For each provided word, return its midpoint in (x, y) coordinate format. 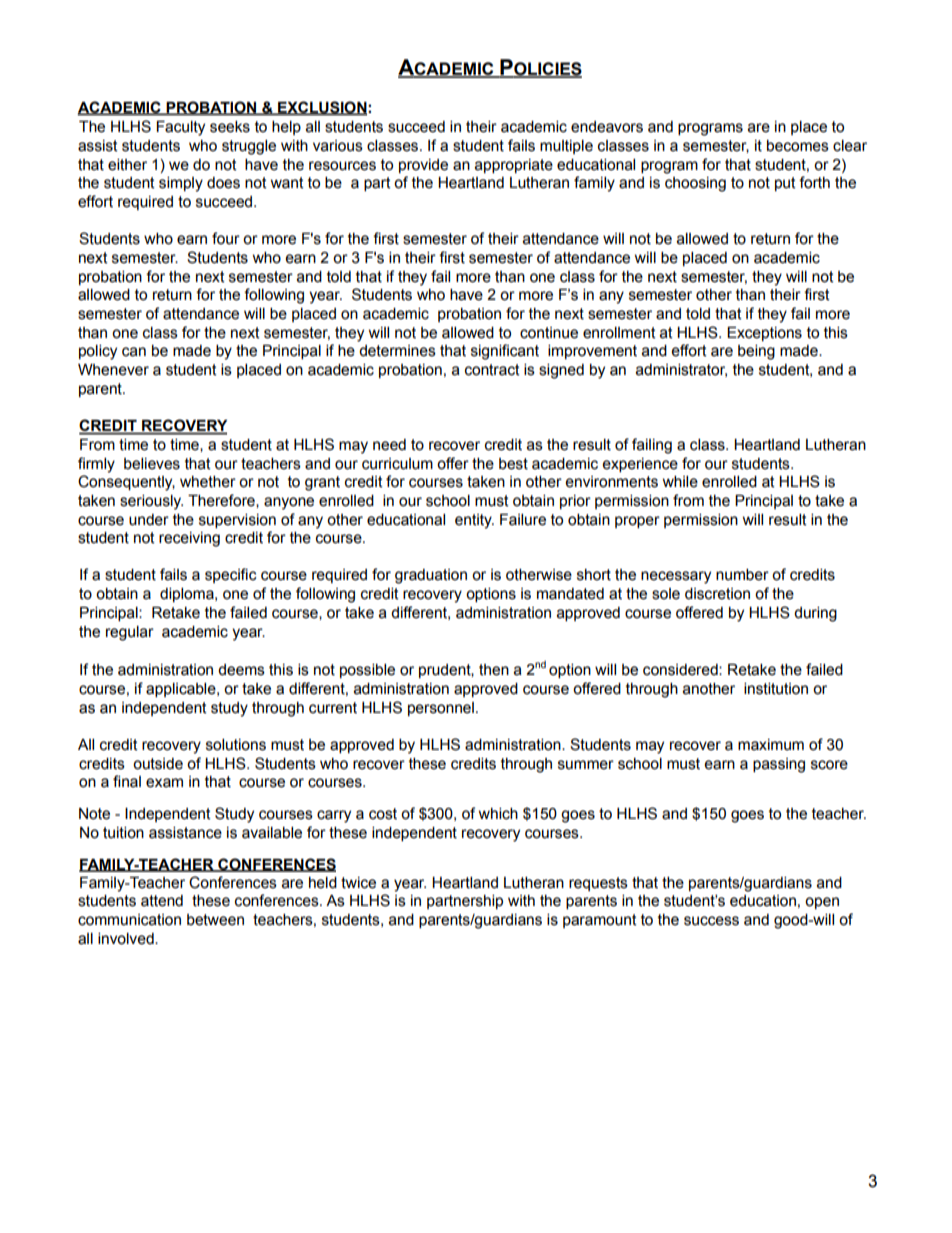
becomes (798, 146)
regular (130, 633)
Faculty (181, 128)
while (680, 482)
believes (152, 464)
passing (779, 765)
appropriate (514, 166)
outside (158, 764)
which (498, 814)
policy (98, 352)
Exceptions (764, 334)
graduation (431, 576)
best (513, 464)
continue (549, 333)
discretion (717, 594)
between (215, 920)
